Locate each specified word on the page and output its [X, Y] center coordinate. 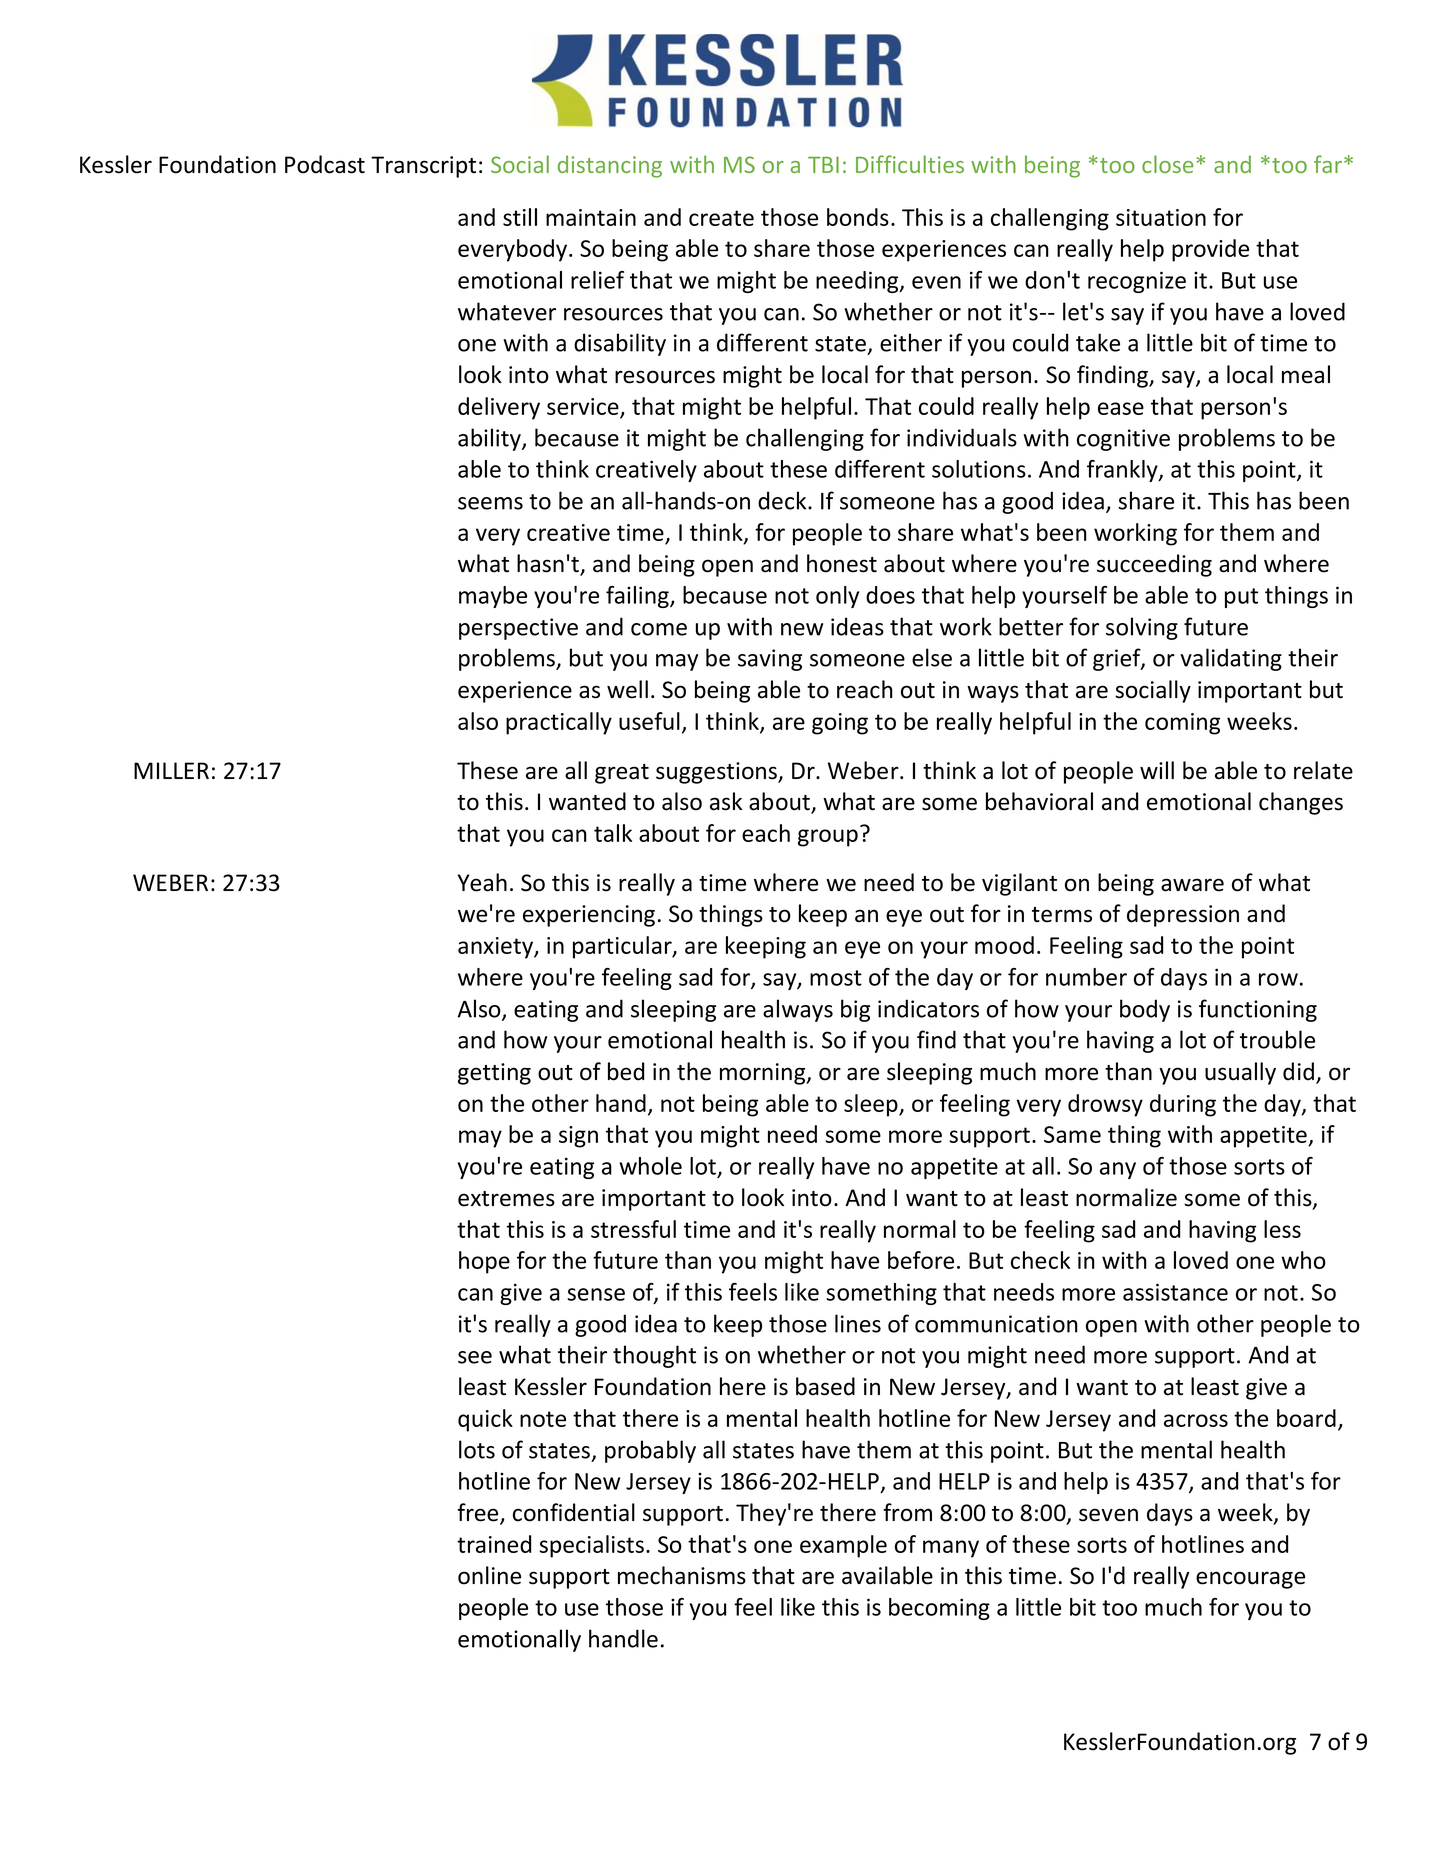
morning [764, 1074]
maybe [493, 597]
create [721, 218]
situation [1161, 217]
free [479, 1513]
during [1183, 1105]
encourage [1250, 1580]
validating [1231, 659]
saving [770, 660]
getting [494, 1074]
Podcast [325, 164]
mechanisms [682, 1575]
